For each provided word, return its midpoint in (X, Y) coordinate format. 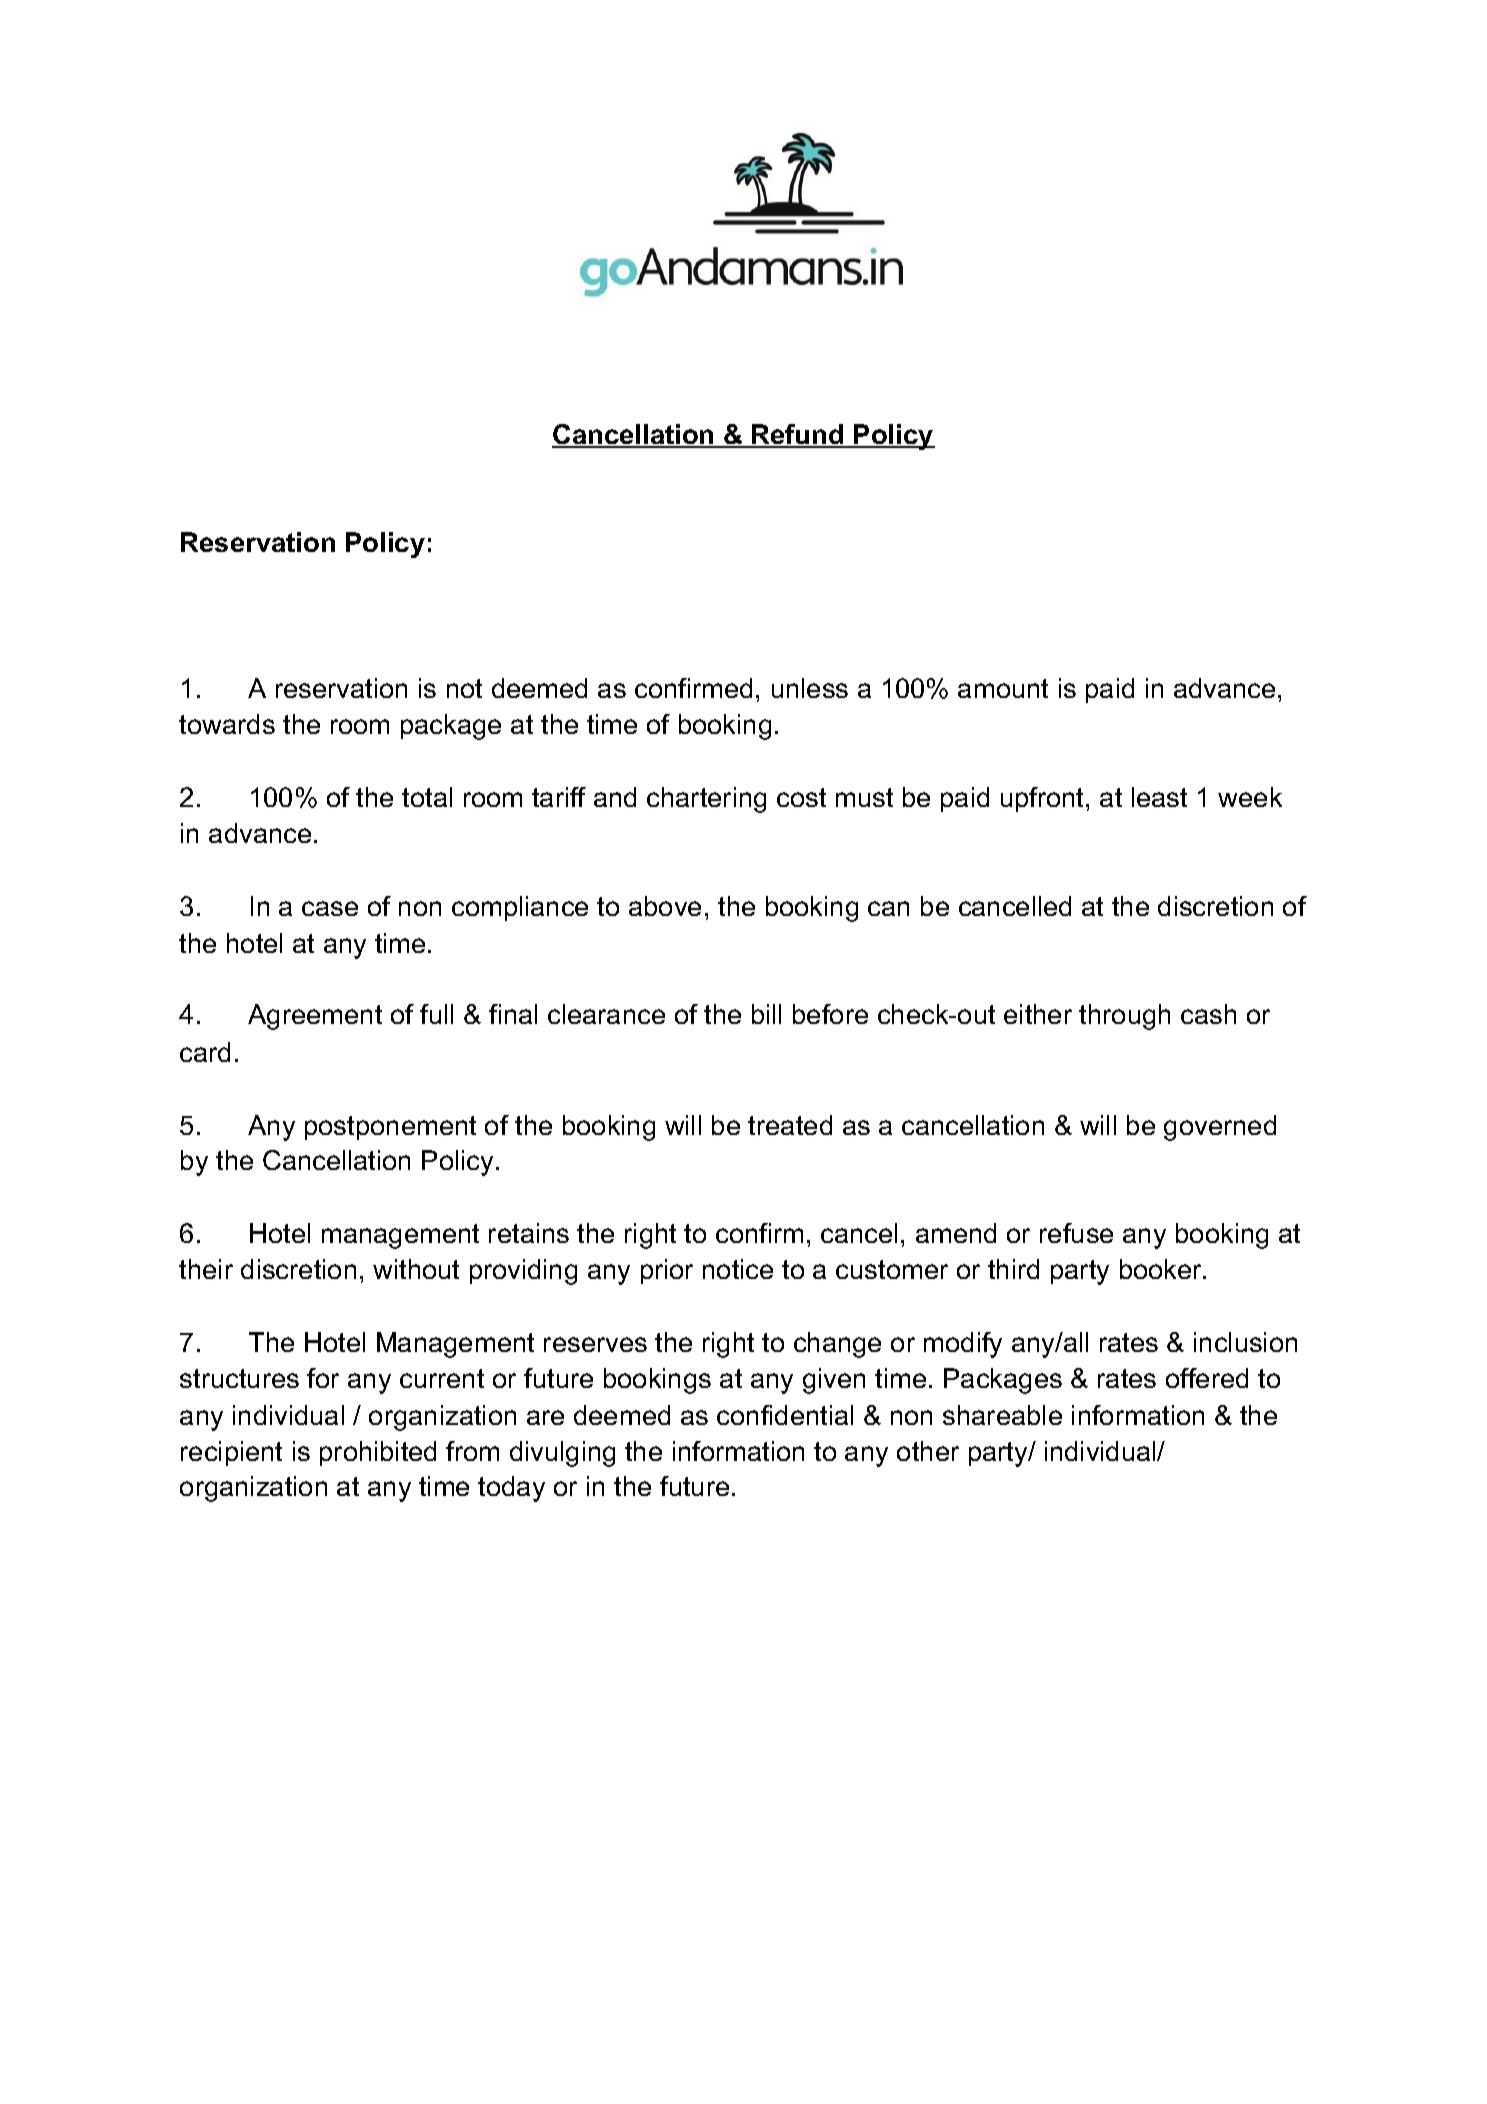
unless (810, 688)
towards (227, 724)
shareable (1002, 1415)
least (1159, 797)
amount (1003, 688)
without (416, 1269)
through (1124, 1017)
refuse (1076, 1233)
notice (738, 1269)
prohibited (378, 1453)
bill (766, 1014)
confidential (785, 1415)
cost (801, 797)
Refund (798, 435)
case (330, 908)
